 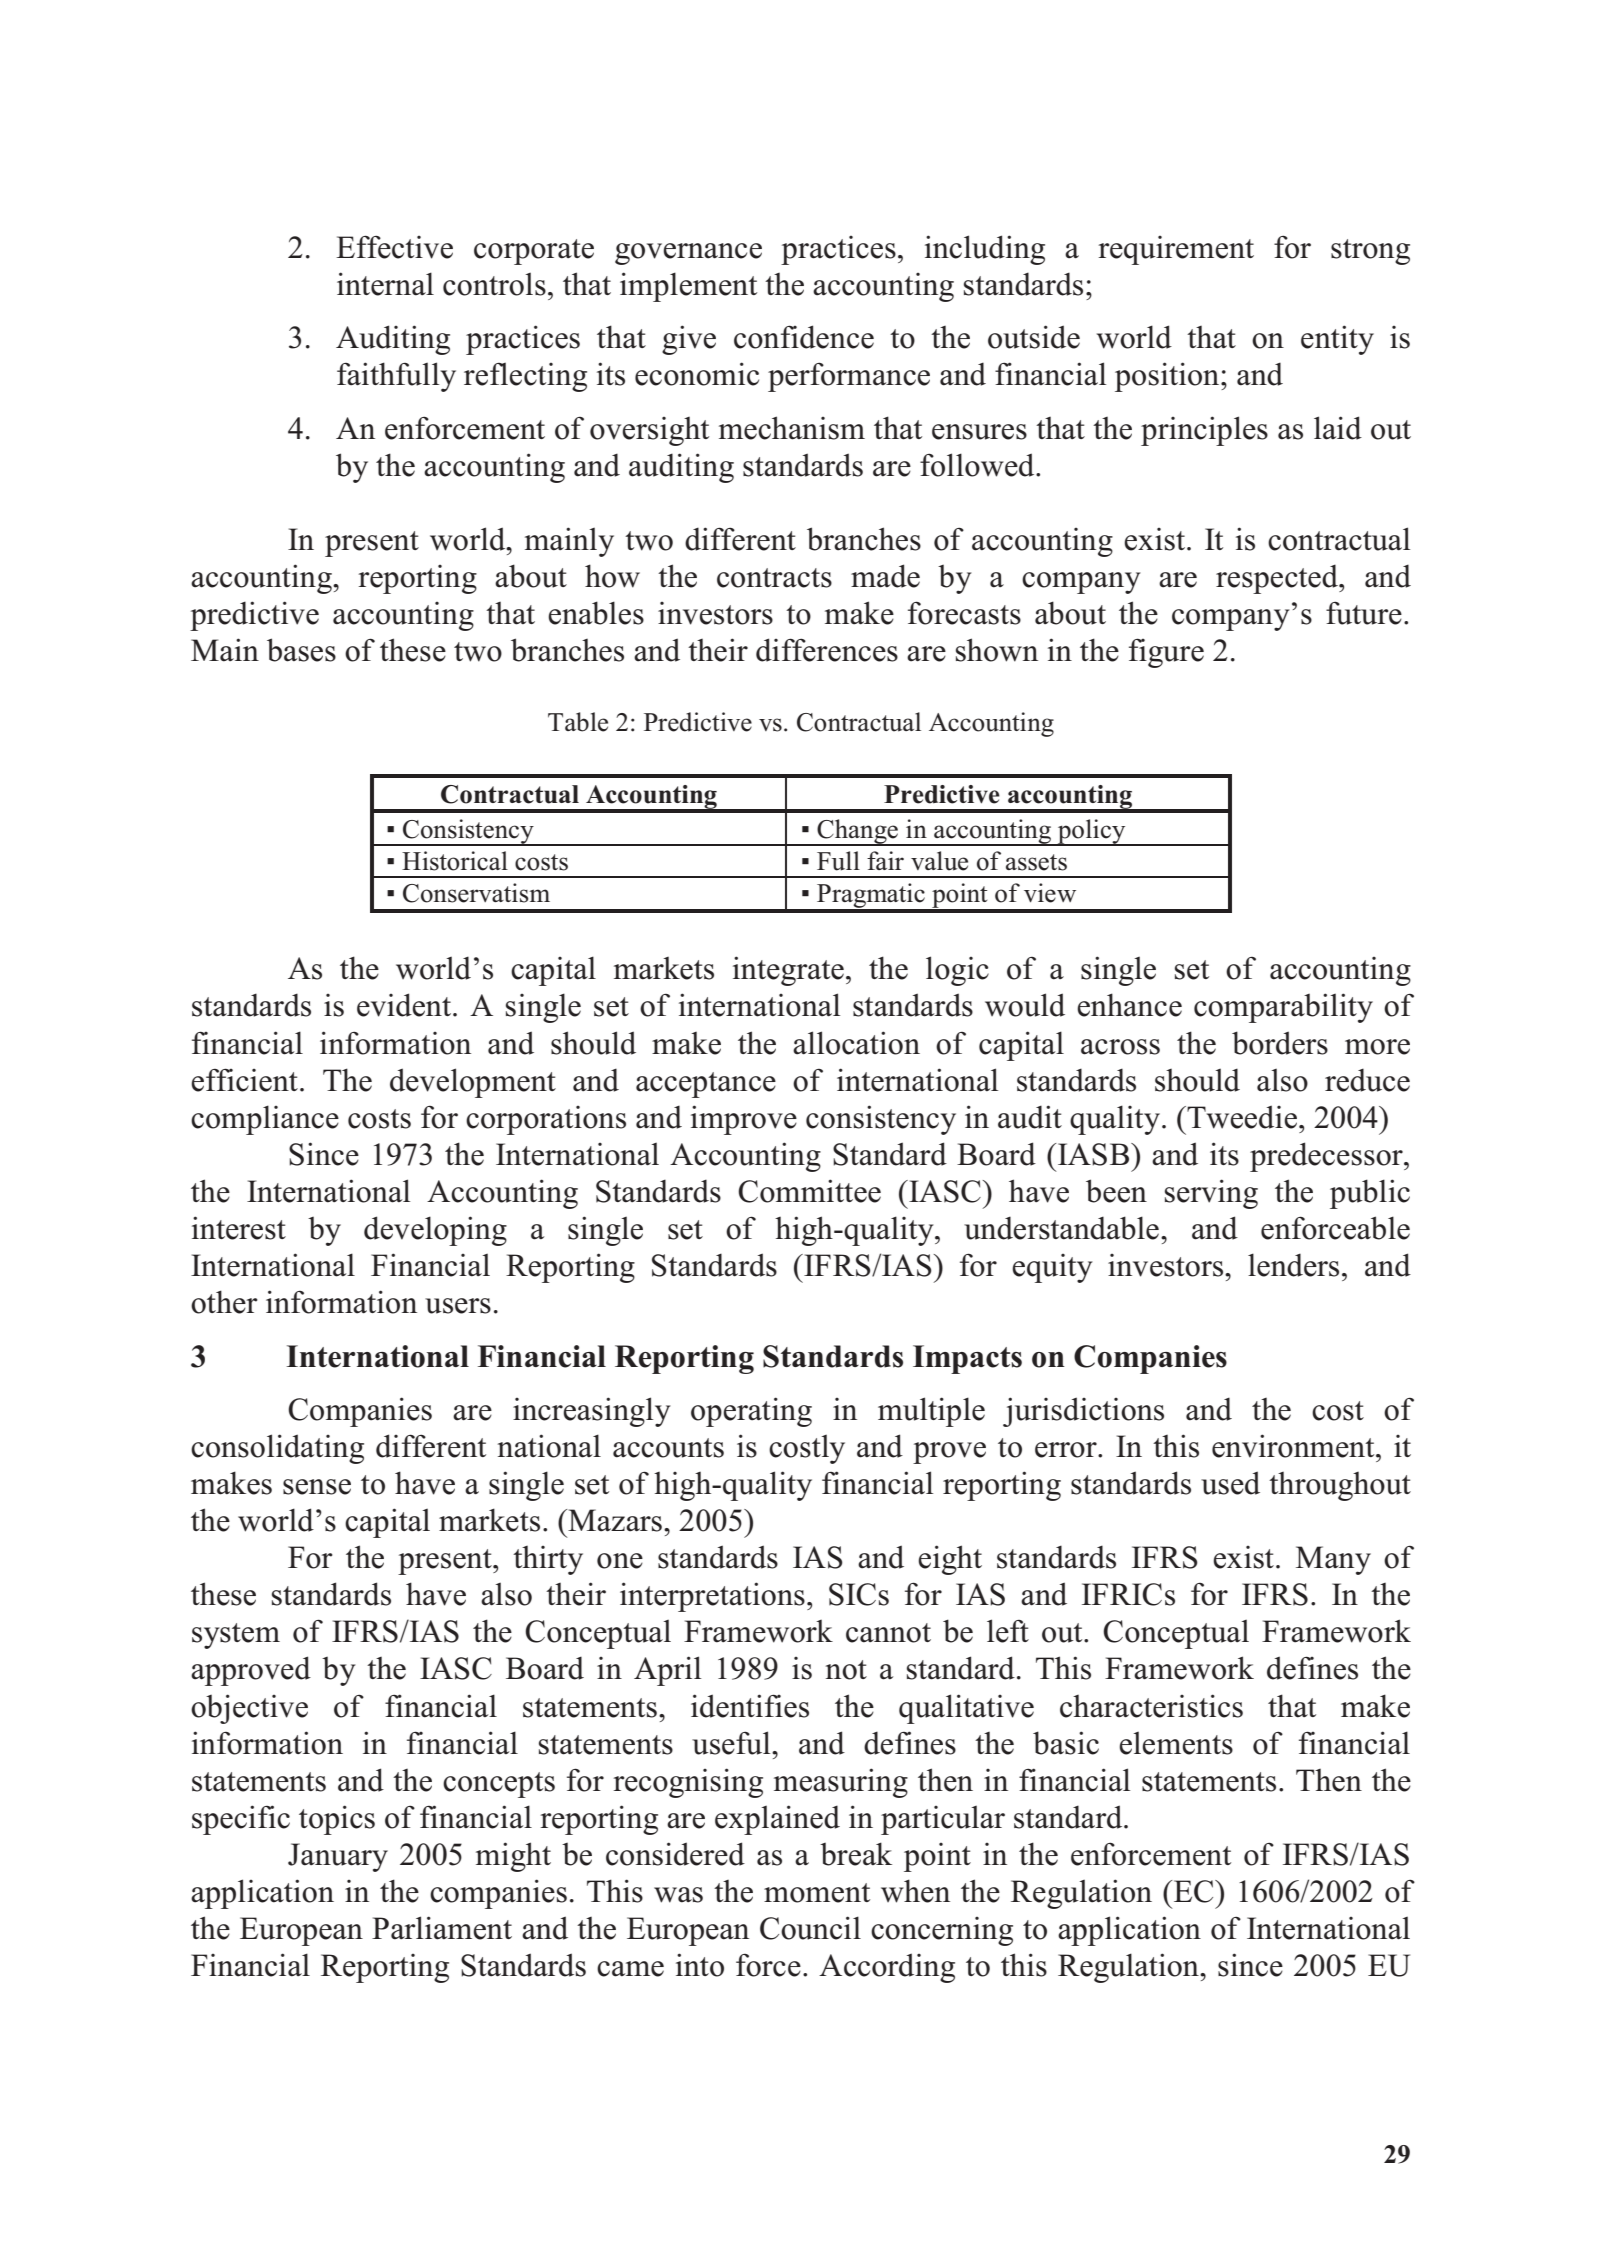 I want to click on Parliament, so click(x=442, y=1928).
